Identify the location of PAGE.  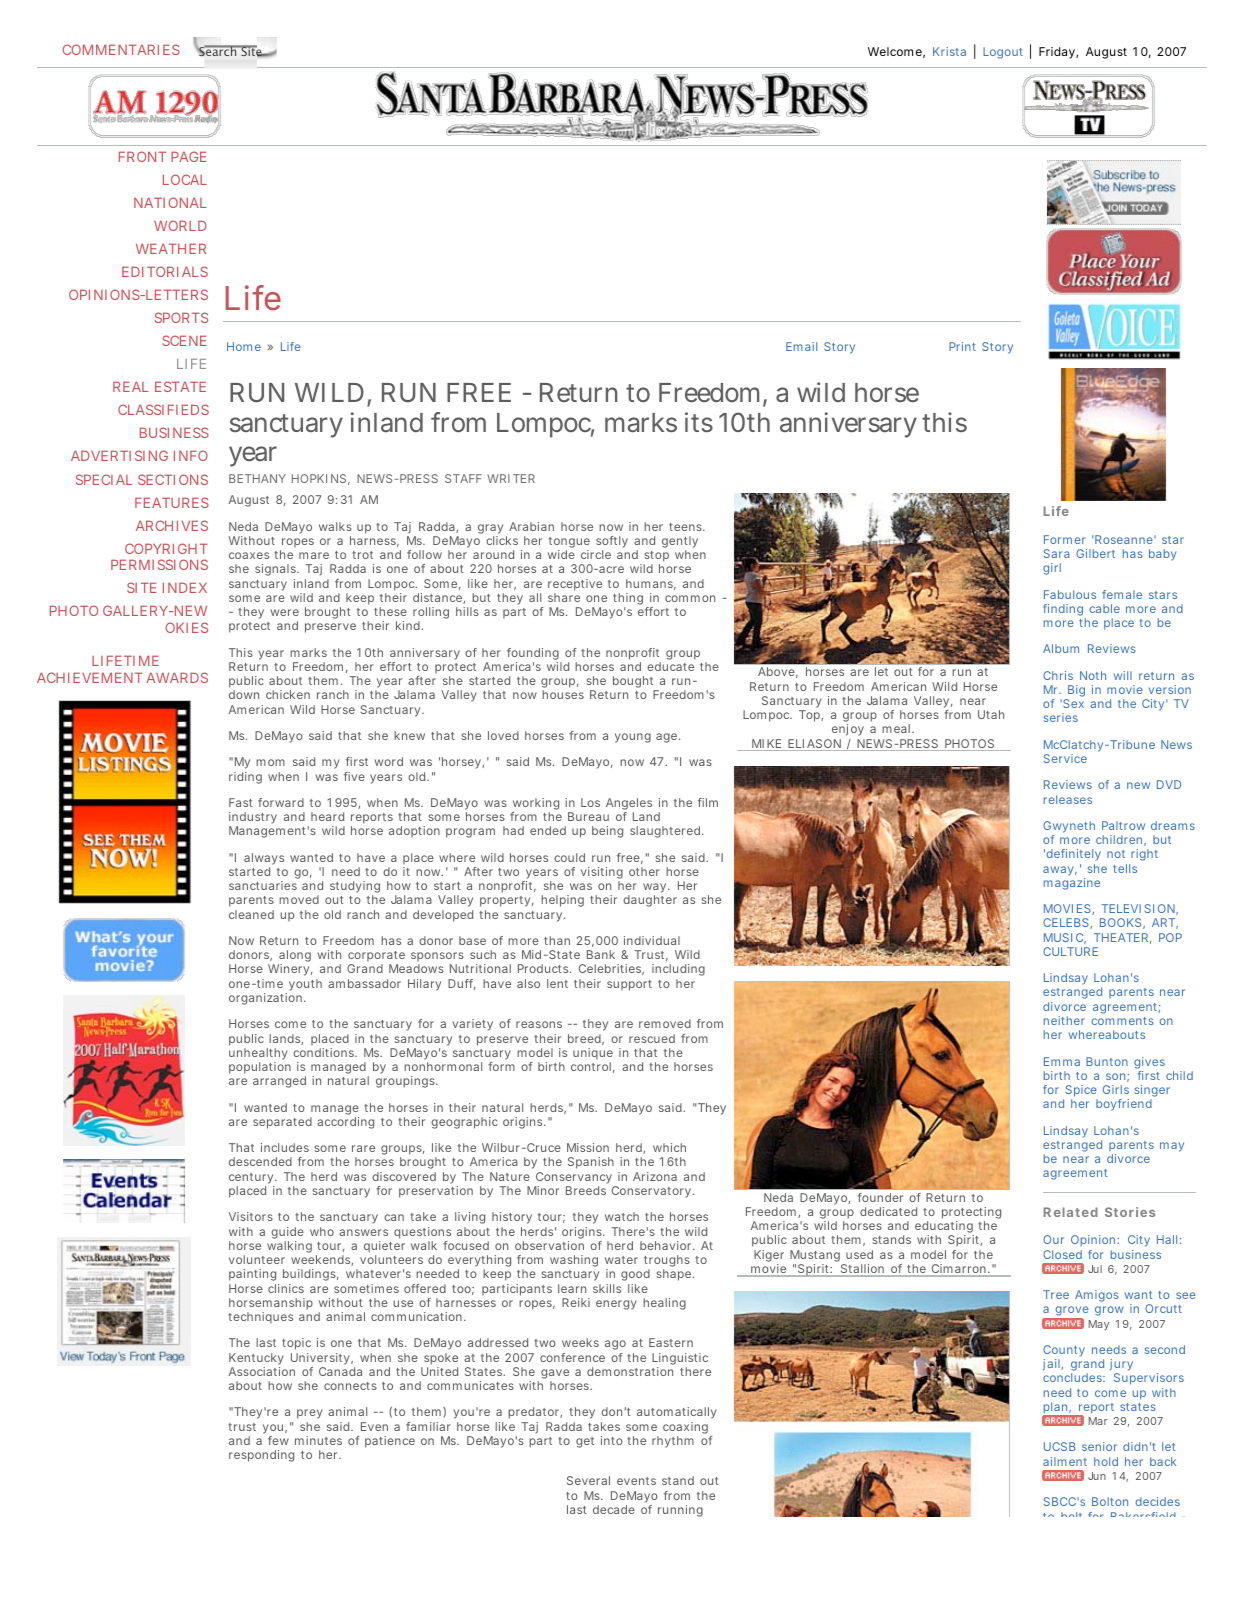
(189, 156).
